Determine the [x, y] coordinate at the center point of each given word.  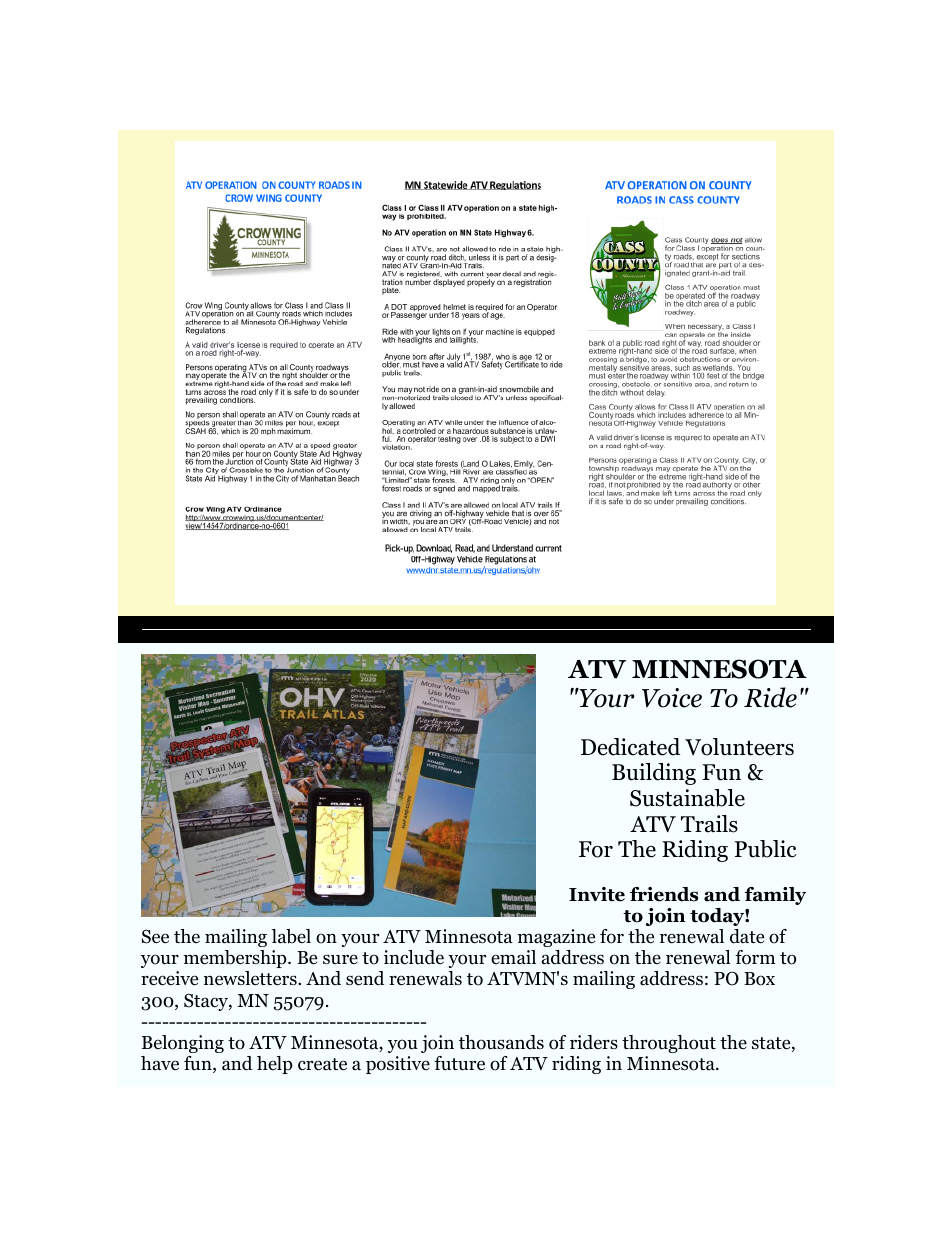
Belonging [183, 1044]
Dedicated [630, 747]
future [459, 1063]
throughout [669, 1044]
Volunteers [739, 747]
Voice [672, 698]
